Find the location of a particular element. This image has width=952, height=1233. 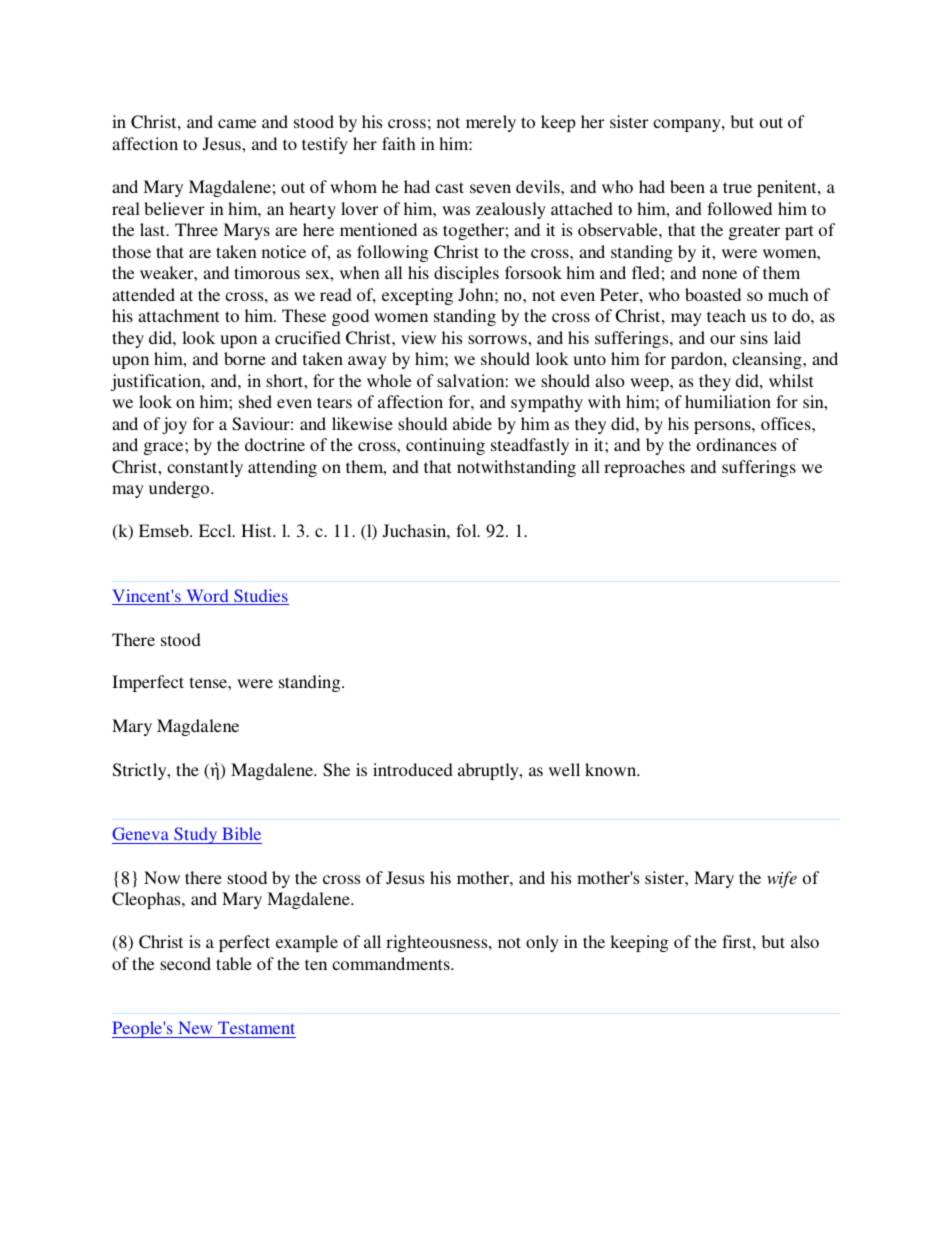

came is located at coordinates (237, 123).
